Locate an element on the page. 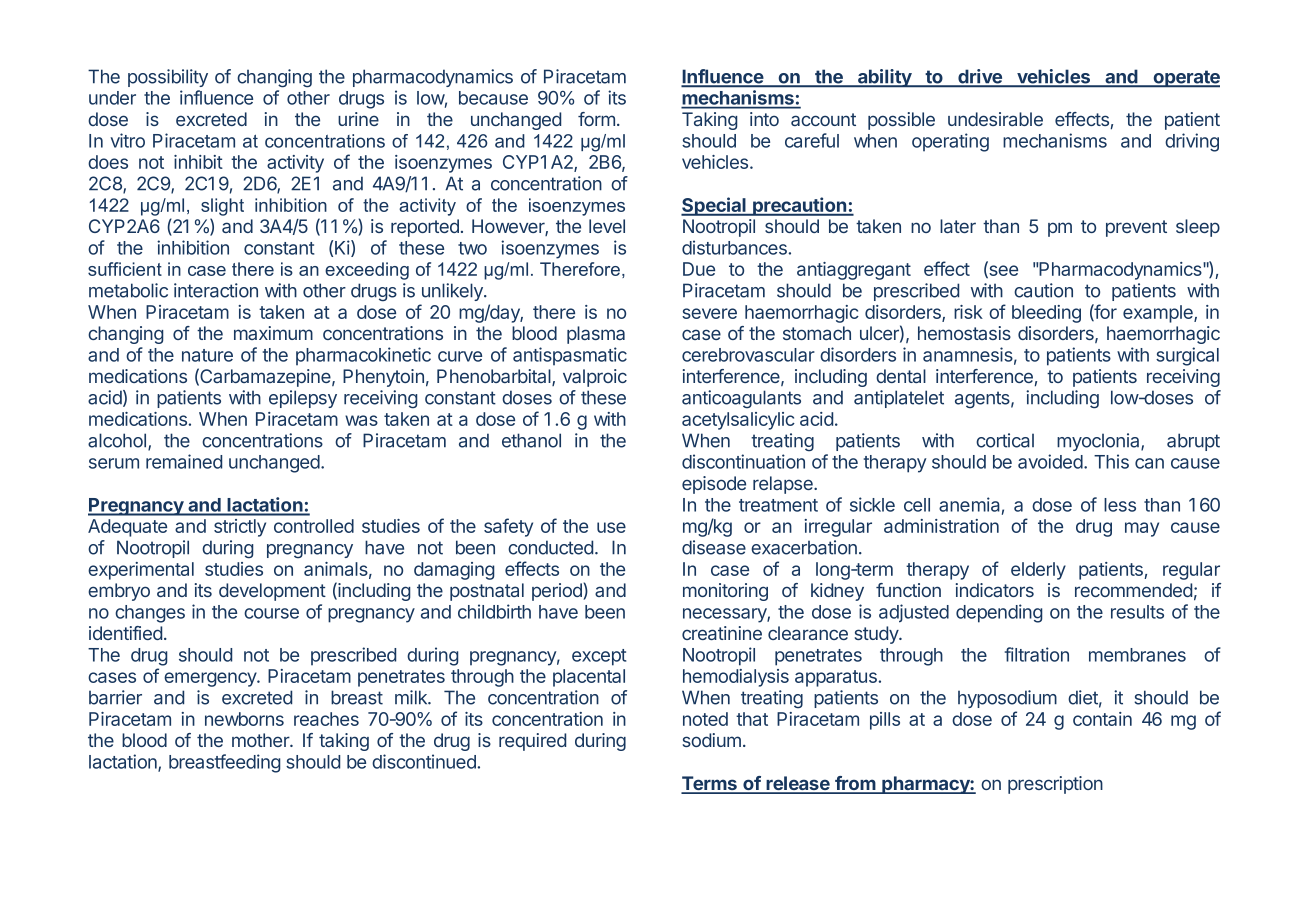 The image size is (1308, 924). undesirable is located at coordinates (995, 119).
